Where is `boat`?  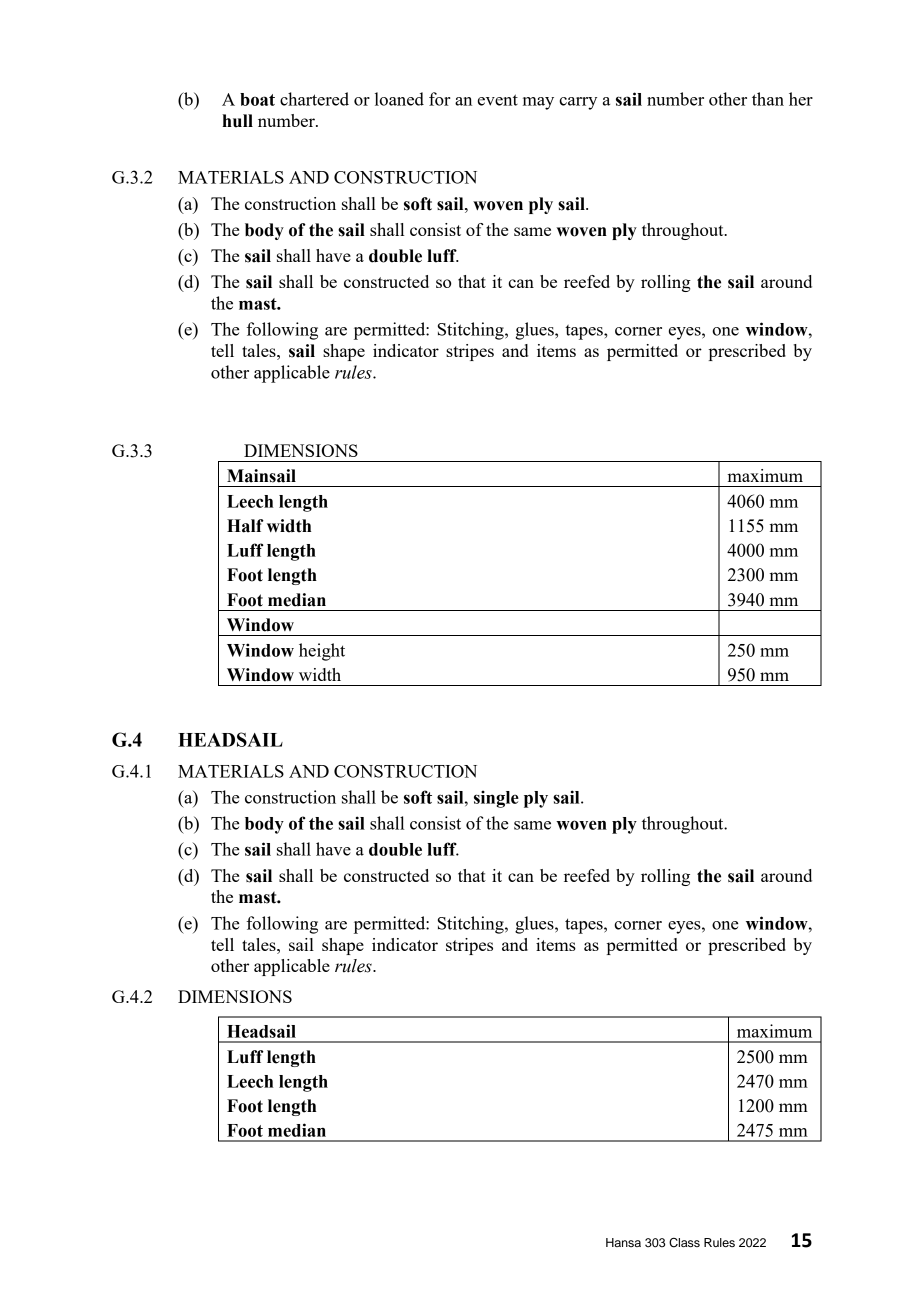
boat is located at coordinates (257, 99).
